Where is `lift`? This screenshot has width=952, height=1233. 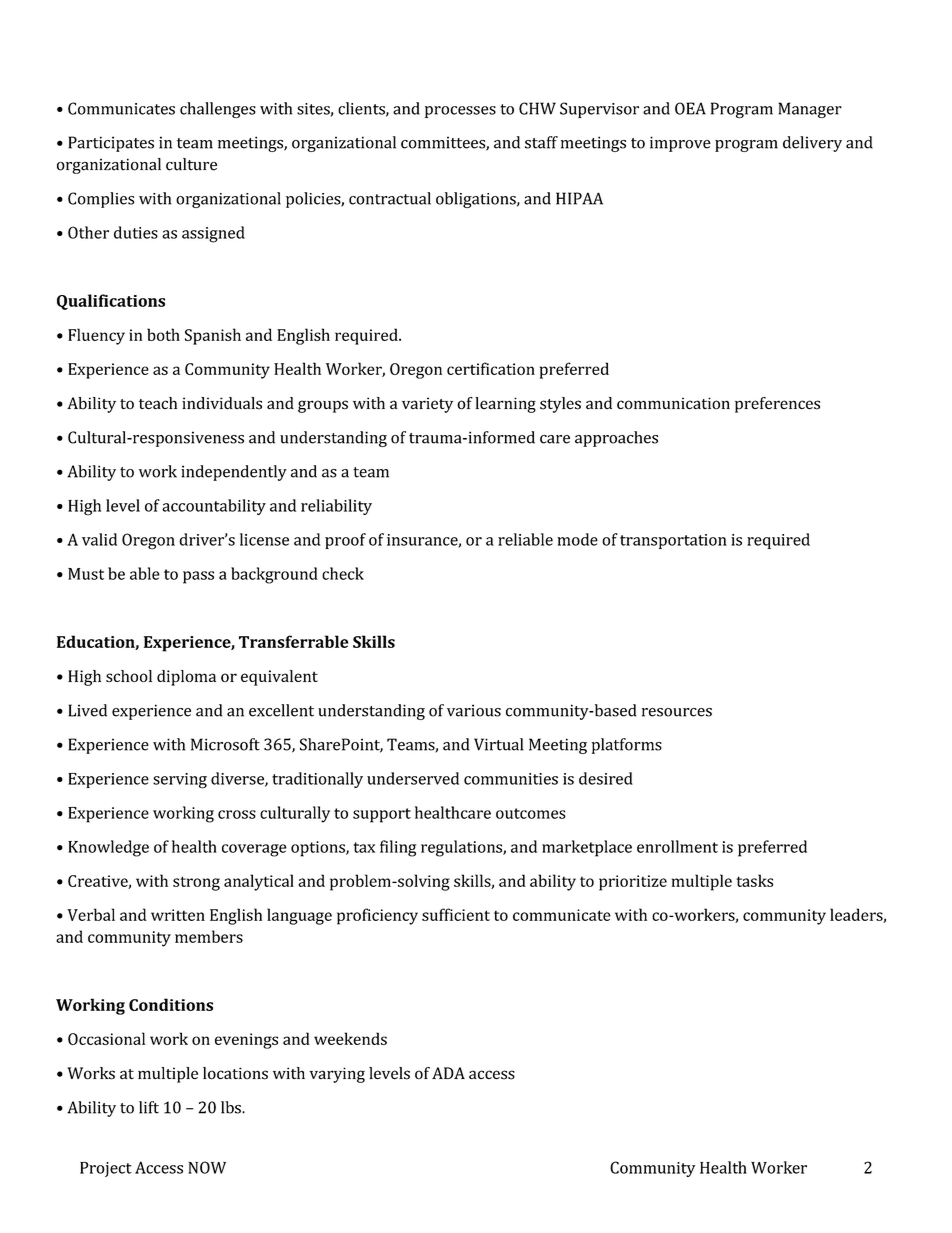
lift is located at coordinates (149, 1107).
